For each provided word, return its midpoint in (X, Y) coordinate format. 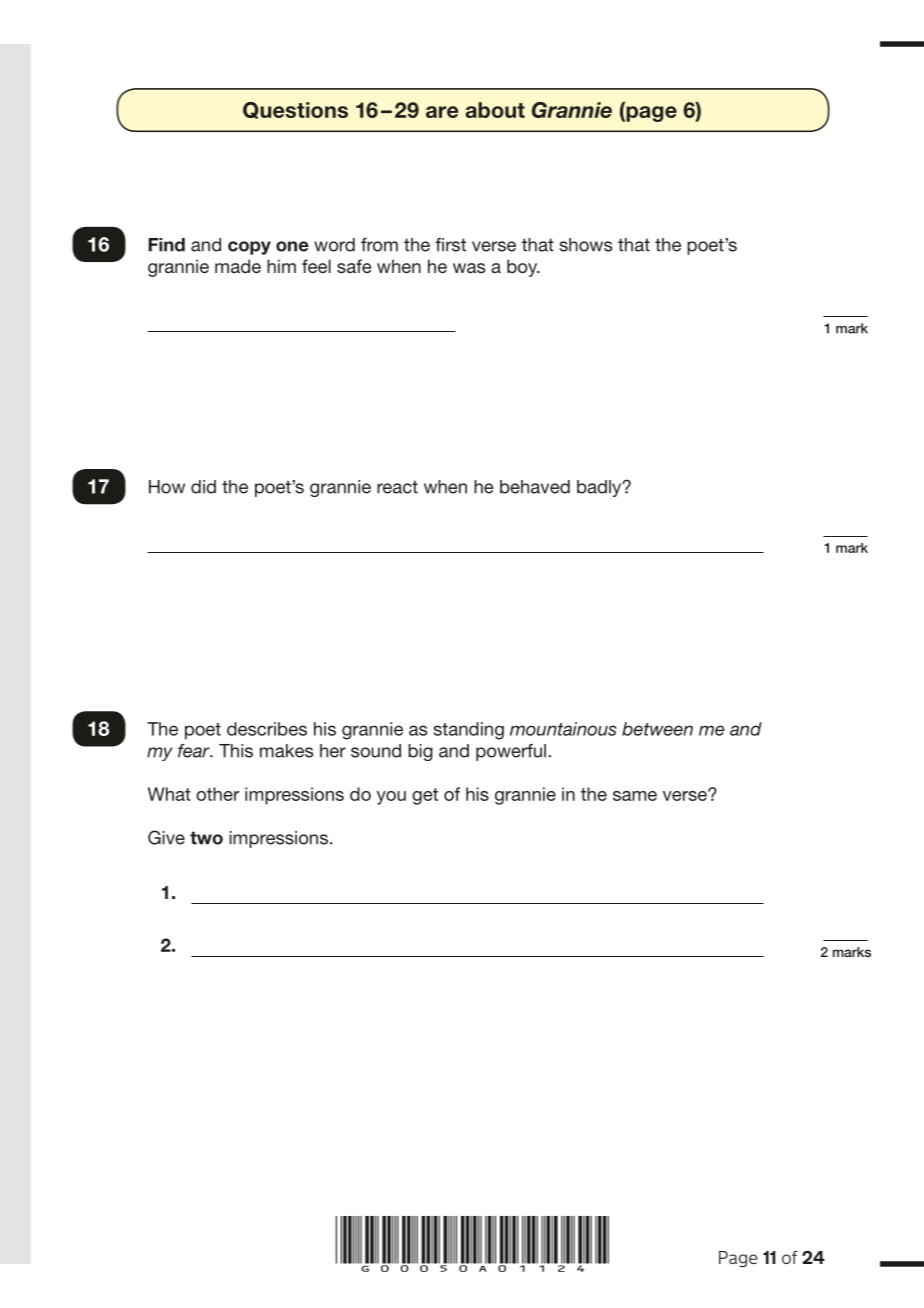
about (495, 110)
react (397, 487)
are (442, 112)
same (635, 796)
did (203, 487)
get (425, 796)
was (469, 268)
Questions (295, 110)
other (217, 794)
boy (523, 268)
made (238, 266)
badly (600, 488)
